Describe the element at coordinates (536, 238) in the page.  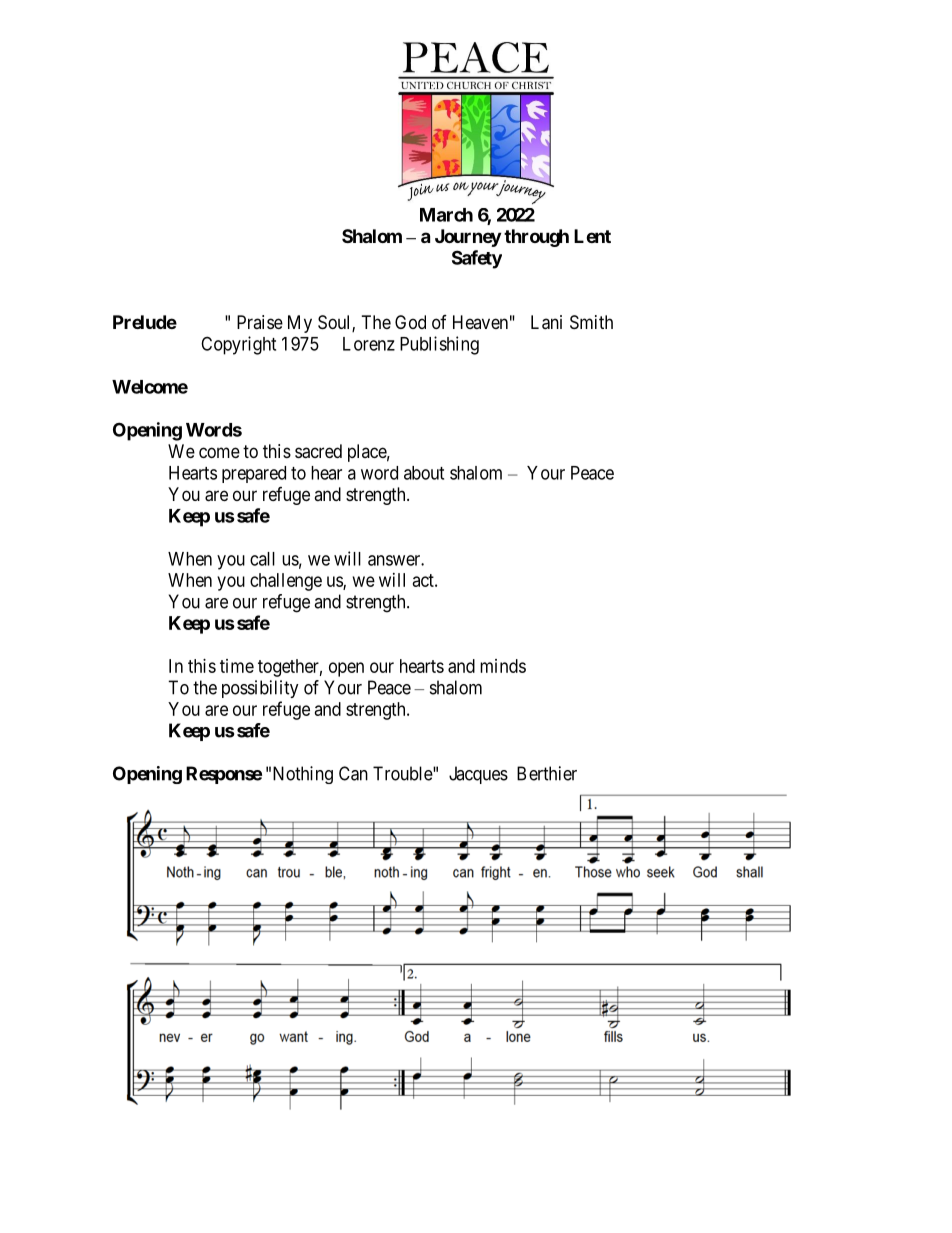
I see `through` at that location.
